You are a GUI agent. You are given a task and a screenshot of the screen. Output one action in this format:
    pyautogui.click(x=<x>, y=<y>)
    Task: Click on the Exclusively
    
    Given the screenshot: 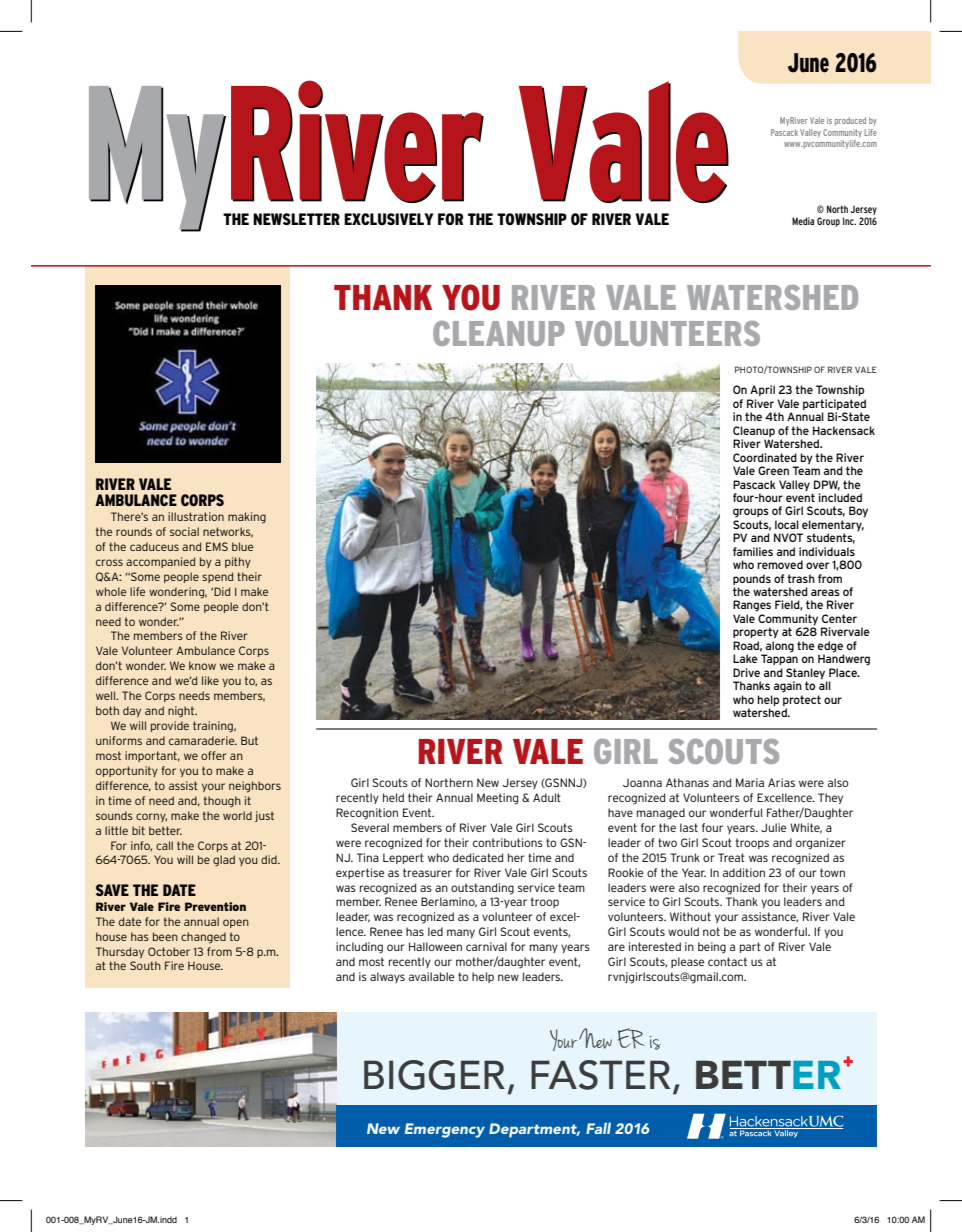 What is the action you would take?
    pyautogui.click(x=388, y=219)
